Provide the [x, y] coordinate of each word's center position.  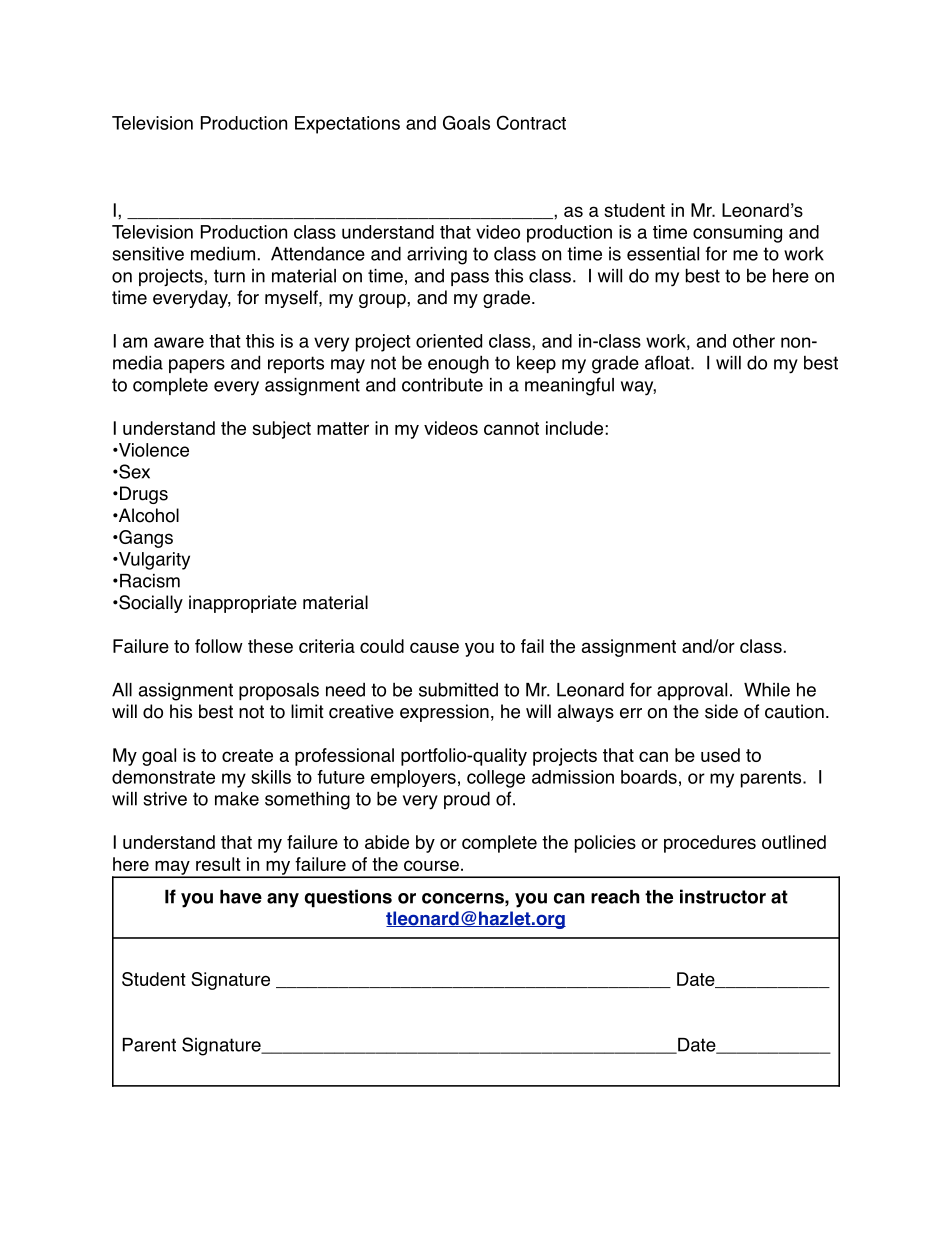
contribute [442, 385]
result [218, 864]
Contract [531, 122]
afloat [668, 362]
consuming [737, 234]
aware [179, 342]
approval [692, 691]
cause [434, 647]
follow [219, 646]
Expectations [347, 125]
